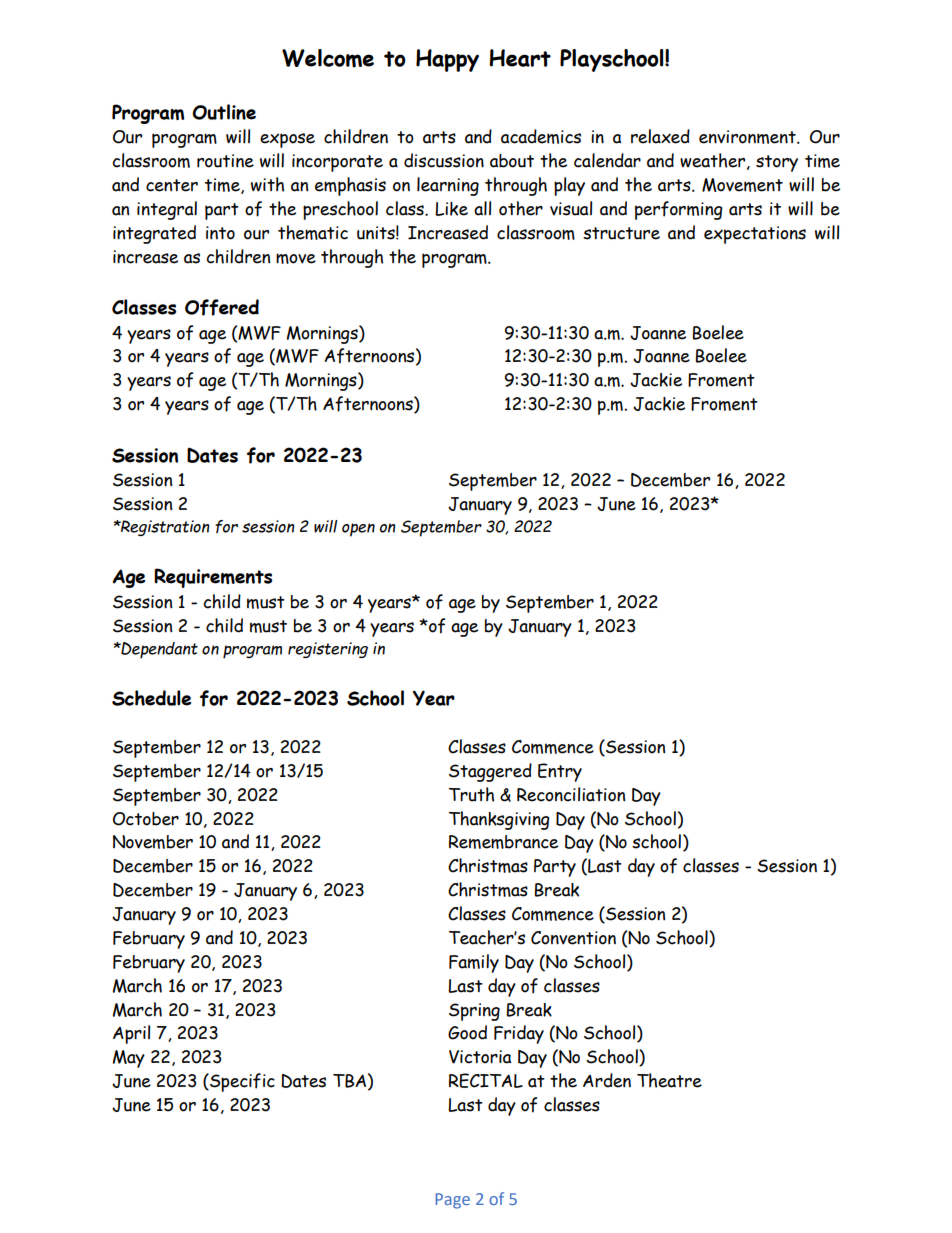  Describe the element at coordinates (660, 136) in the screenshot. I see `relaxed` at that location.
